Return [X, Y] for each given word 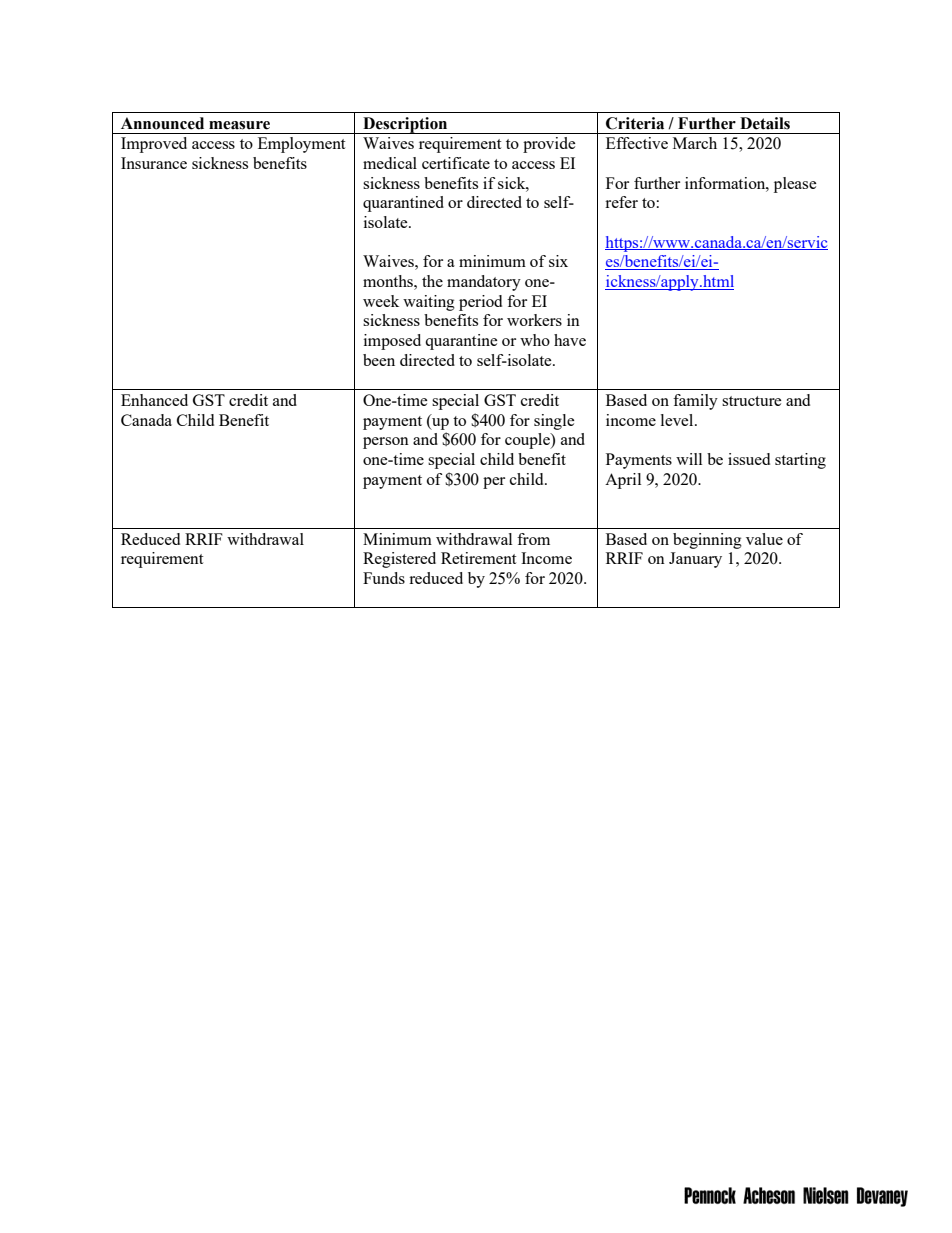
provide [549, 145]
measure [239, 125]
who [535, 340]
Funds [384, 578]
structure [752, 401]
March [695, 143]
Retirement [478, 558]
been [379, 360]
